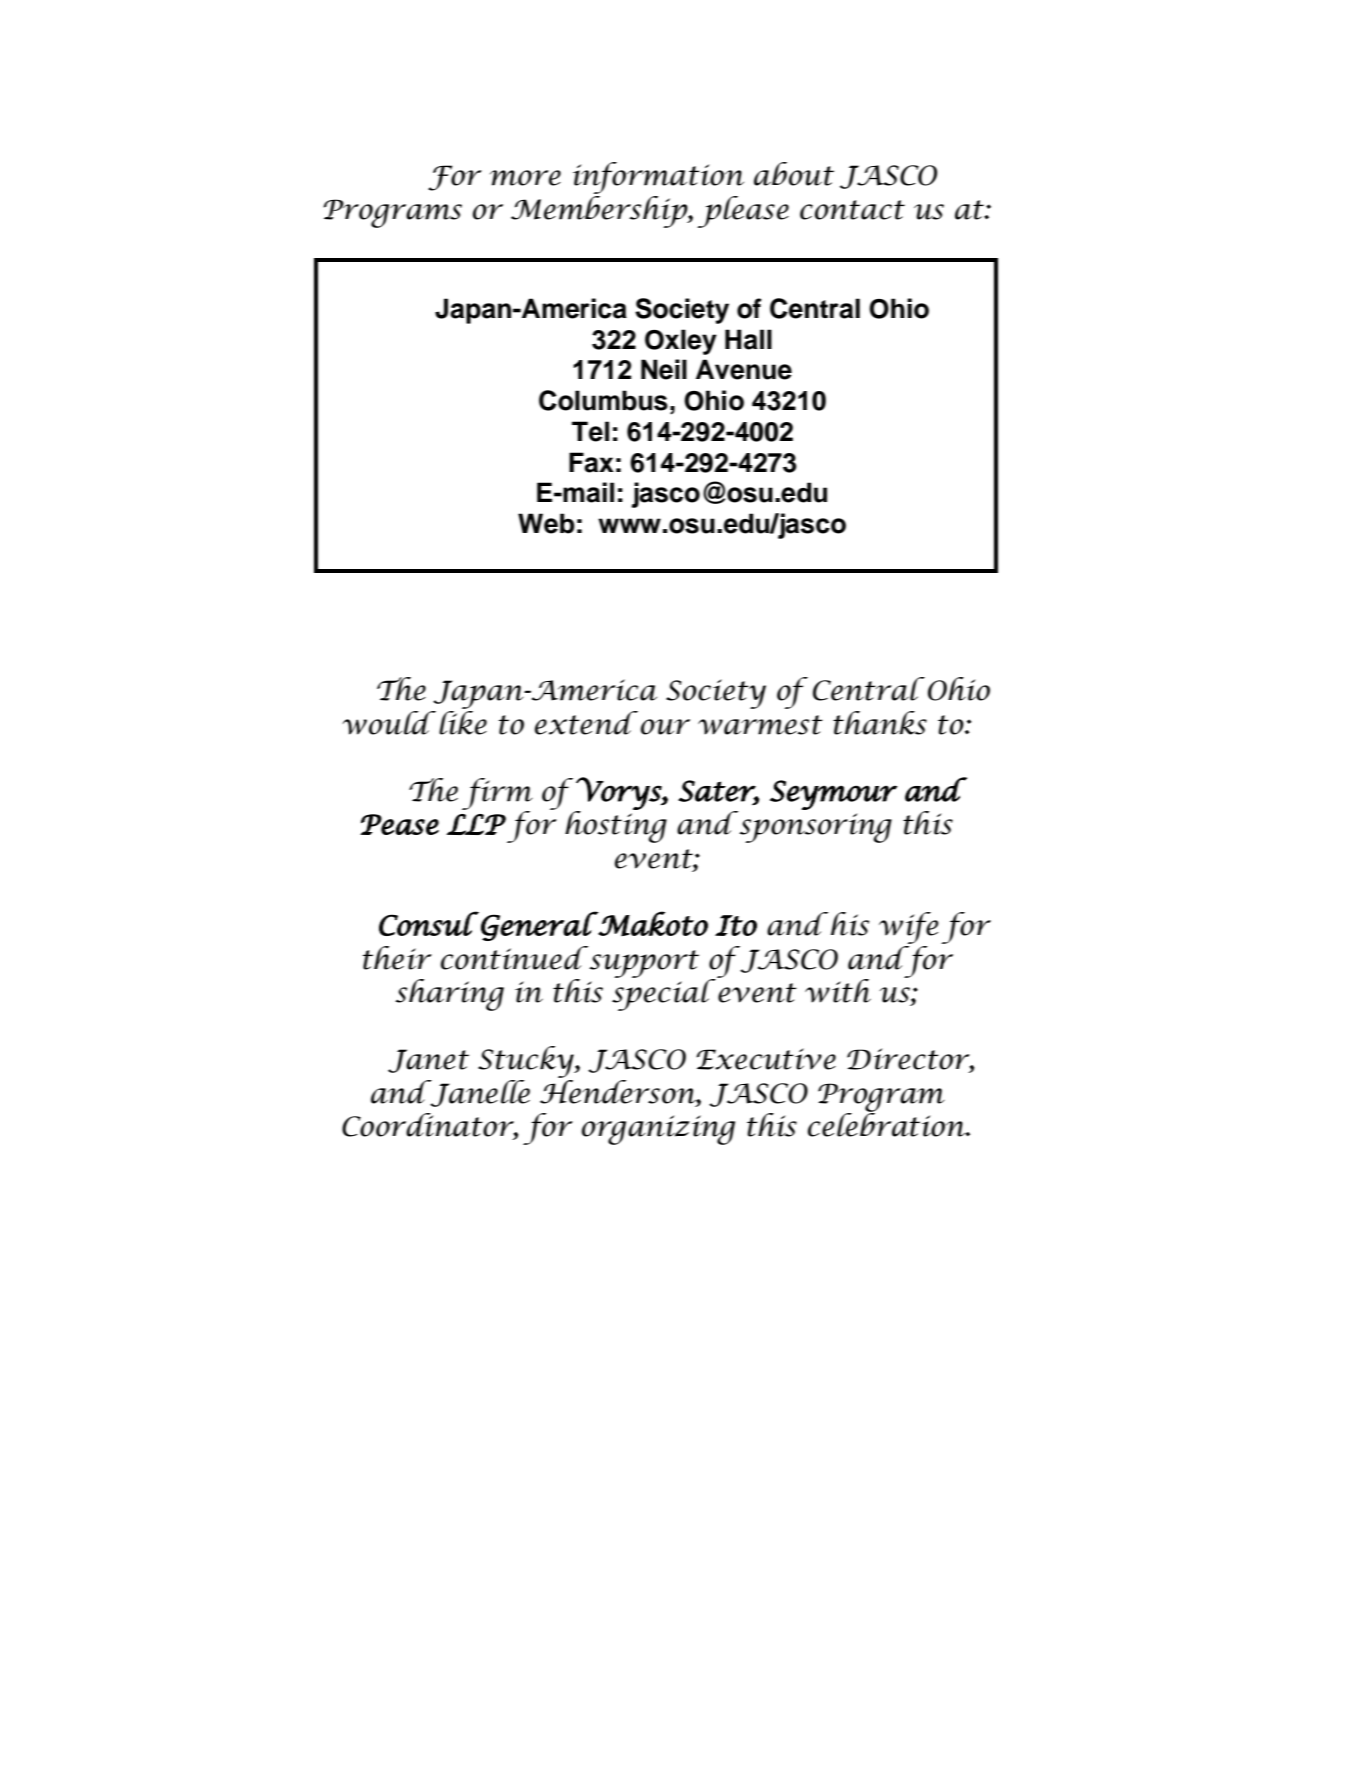 Image resolution: width=1365 pixels, height=1766 pixels. I want to click on thanks, so click(880, 723).
